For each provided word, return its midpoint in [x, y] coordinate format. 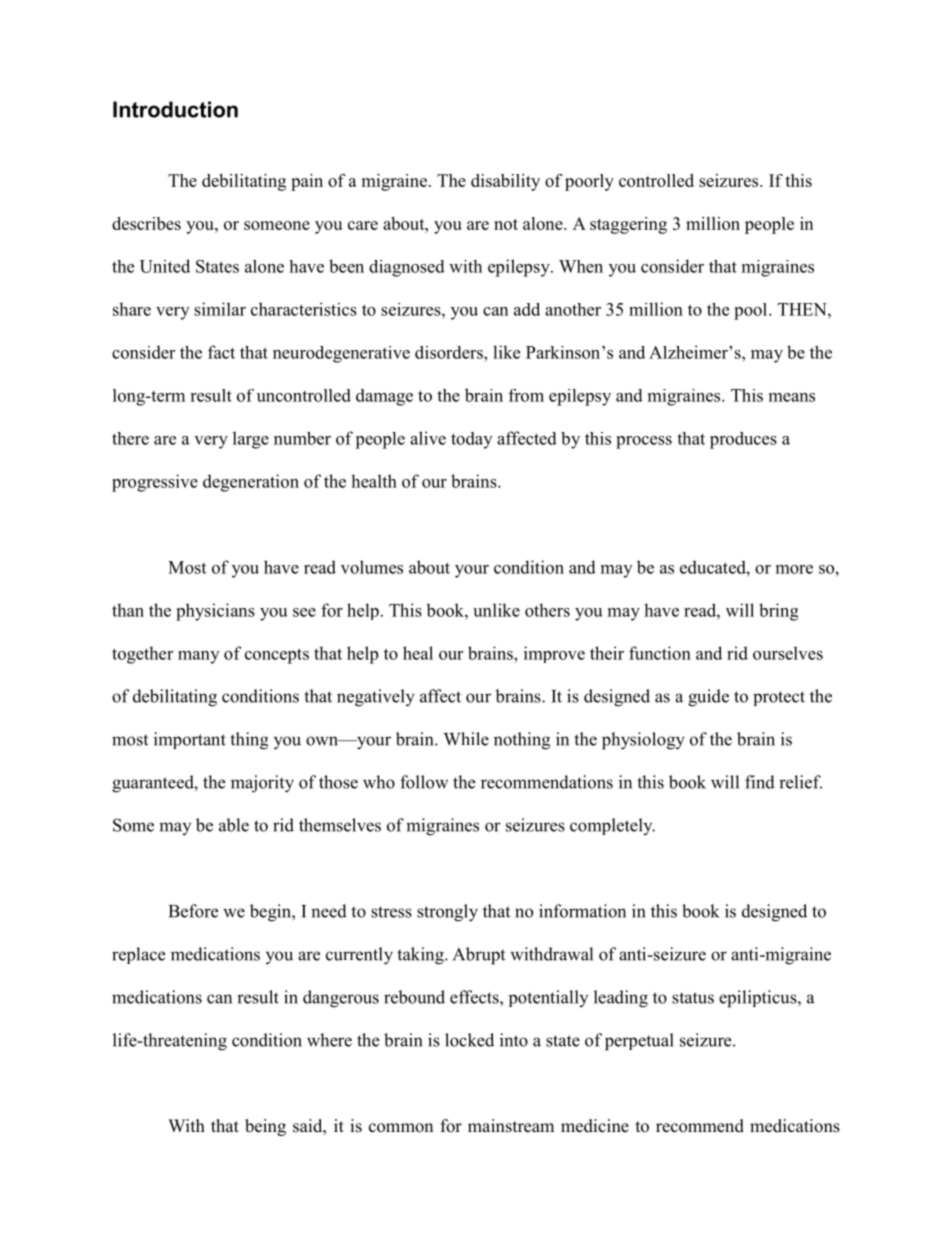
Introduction [175, 109]
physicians [215, 612]
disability [505, 182]
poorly [589, 182]
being [265, 1127]
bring [778, 612]
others [547, 610]
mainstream [511, 1126]
